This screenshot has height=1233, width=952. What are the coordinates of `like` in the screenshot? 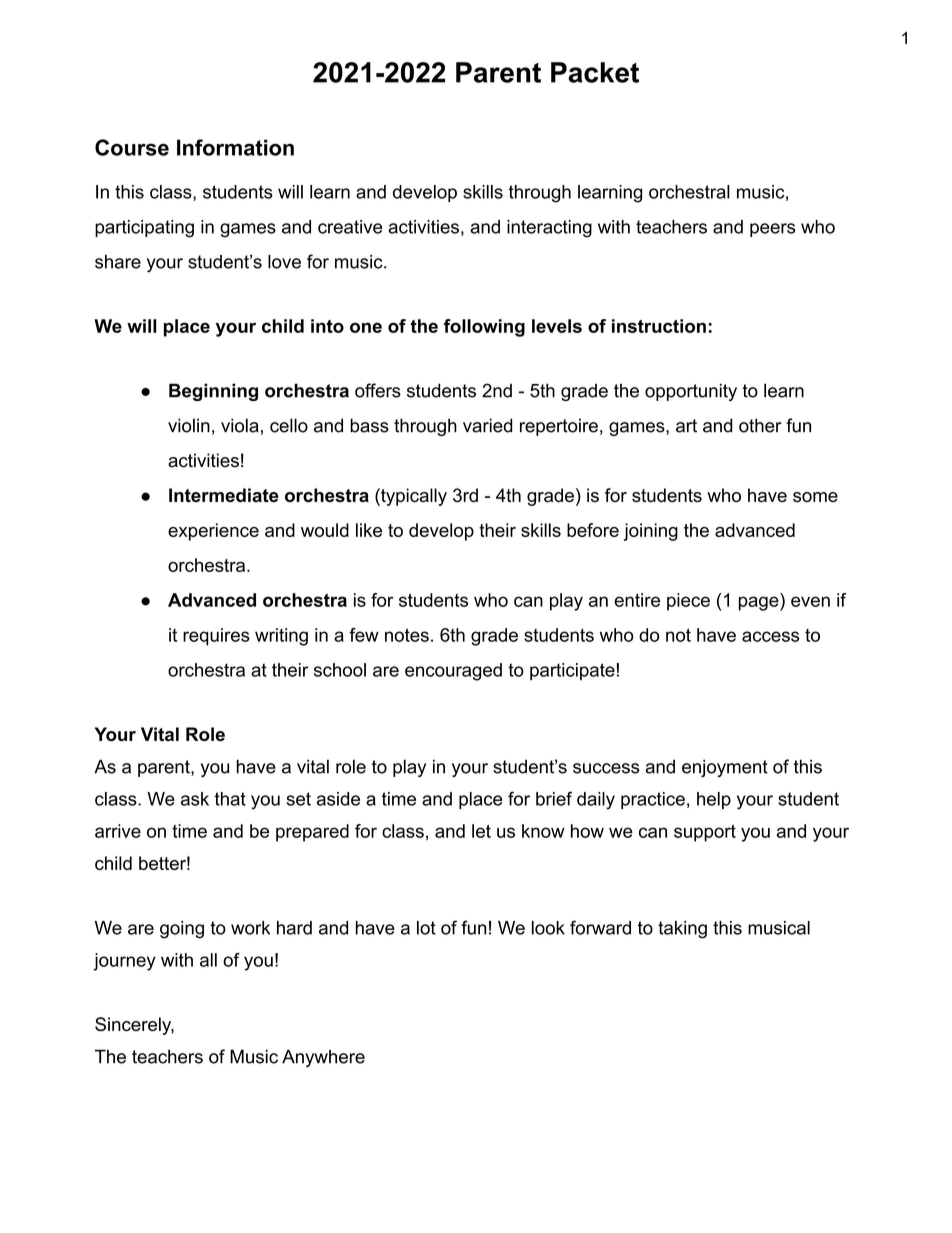 It's located at (369, 530).
